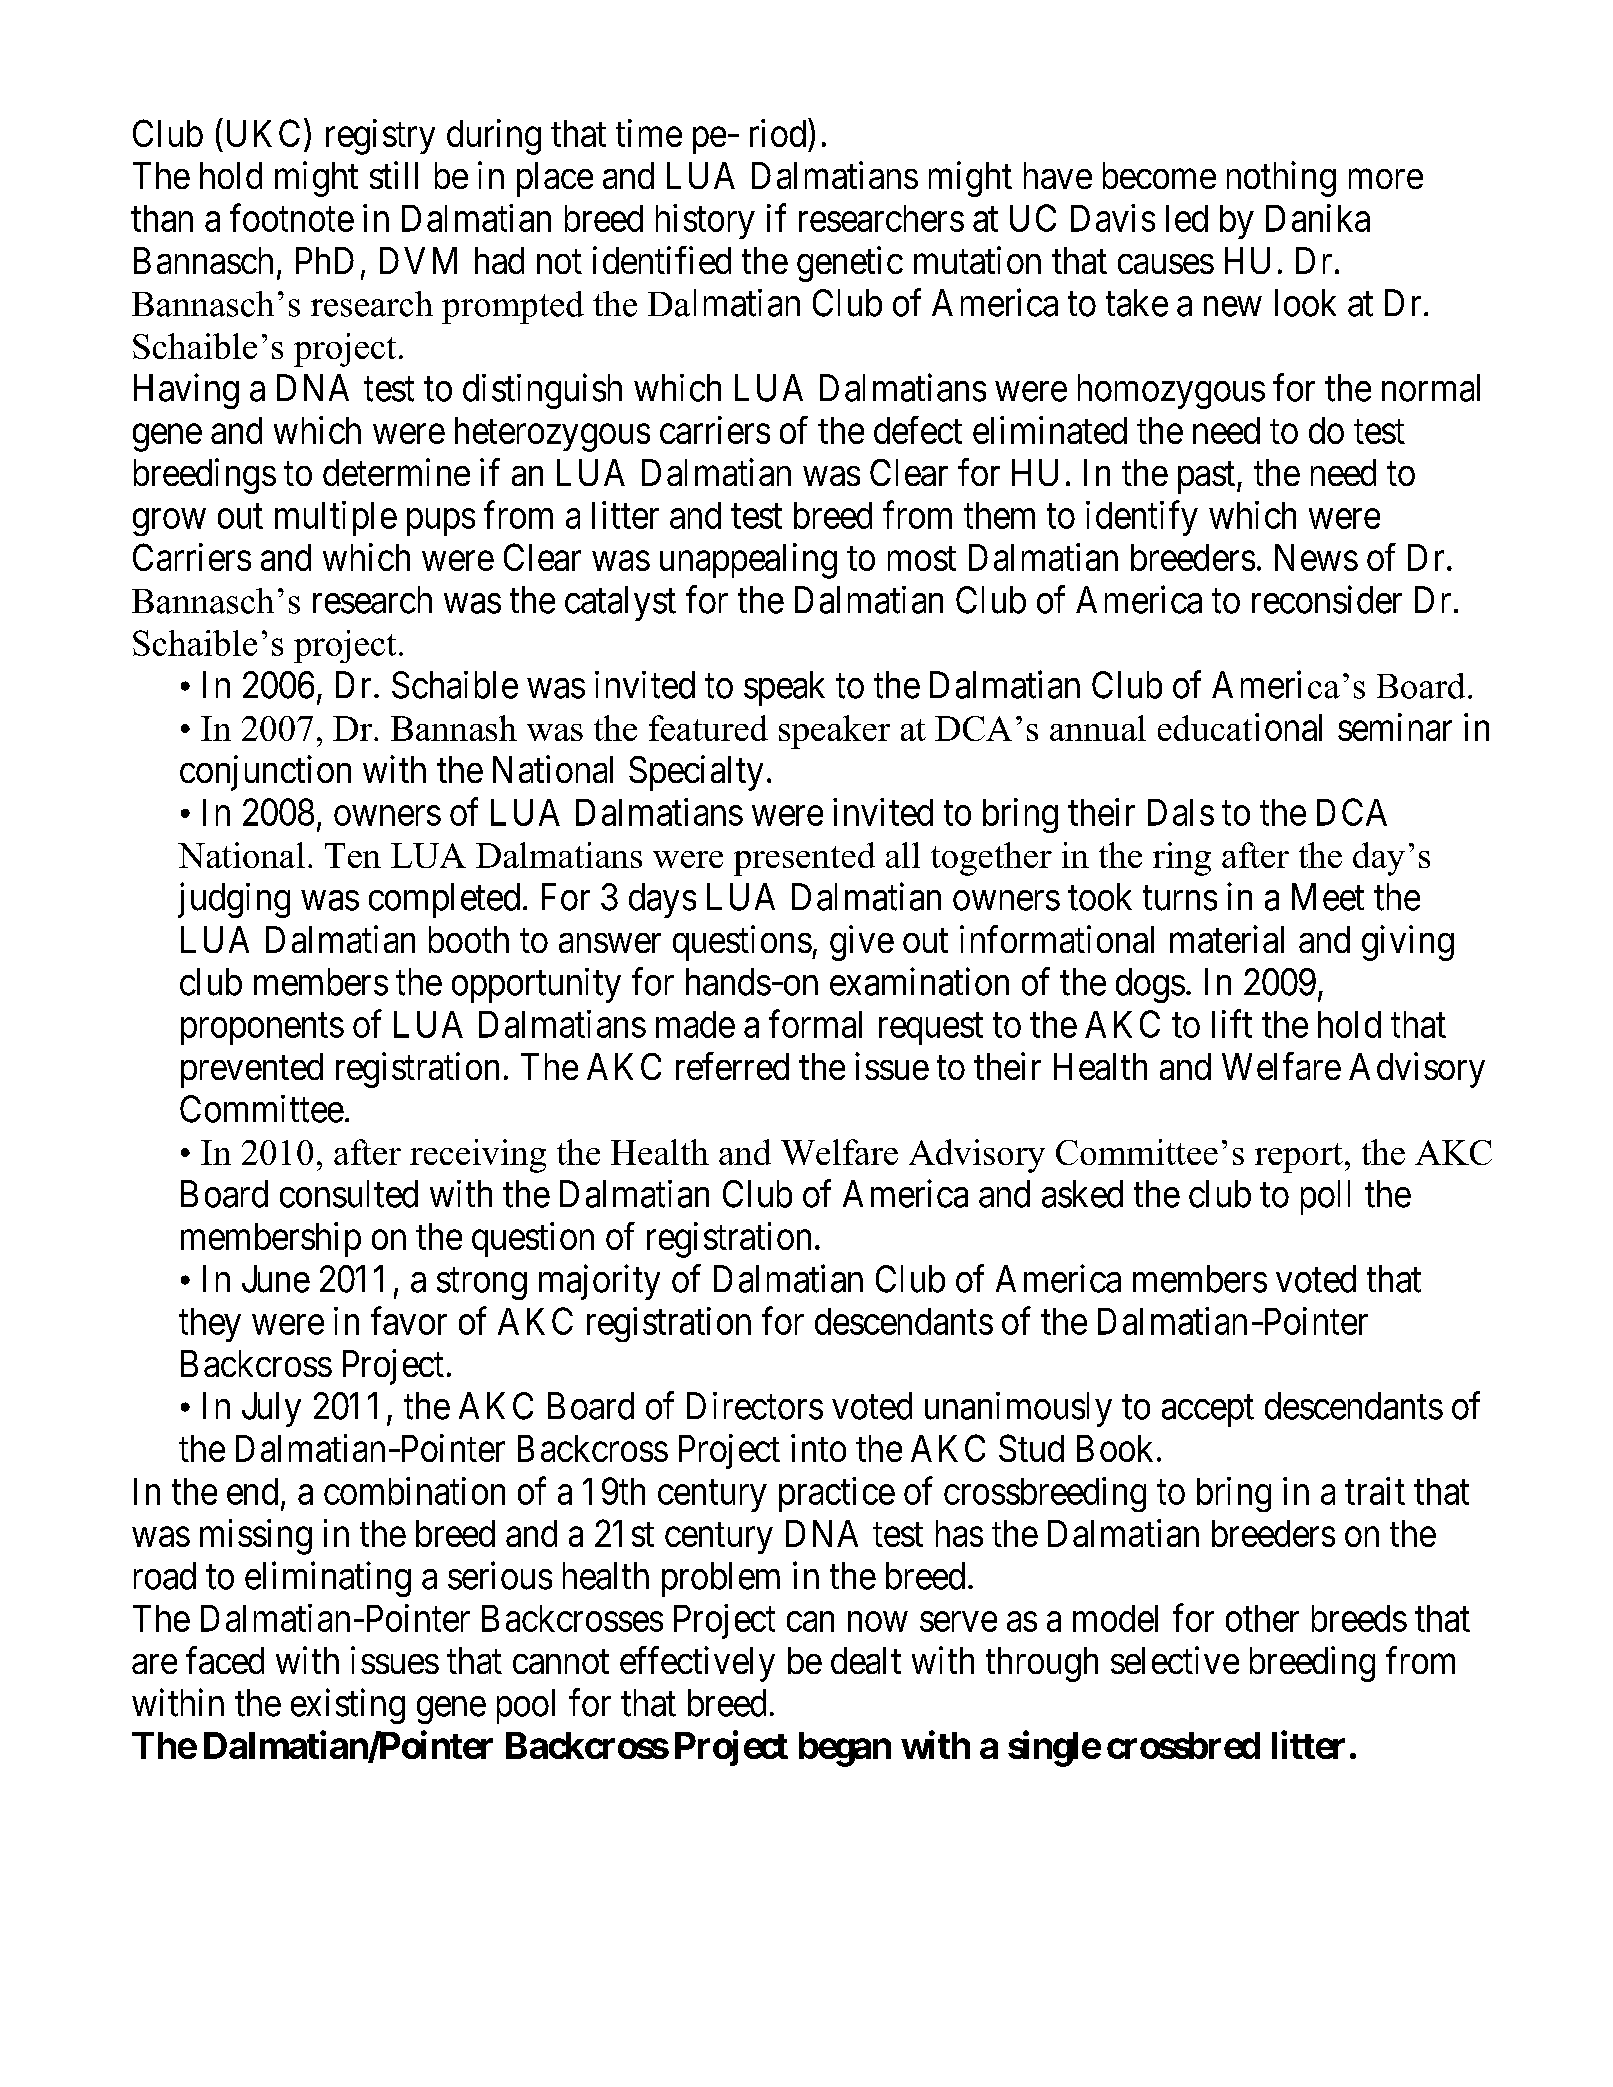 The width and height of the screenshot is (1613, 2087). What do you see at coordinates (1281, 179) in the screenshot?
I see `nothing` at bounding box center [1281, 179].
